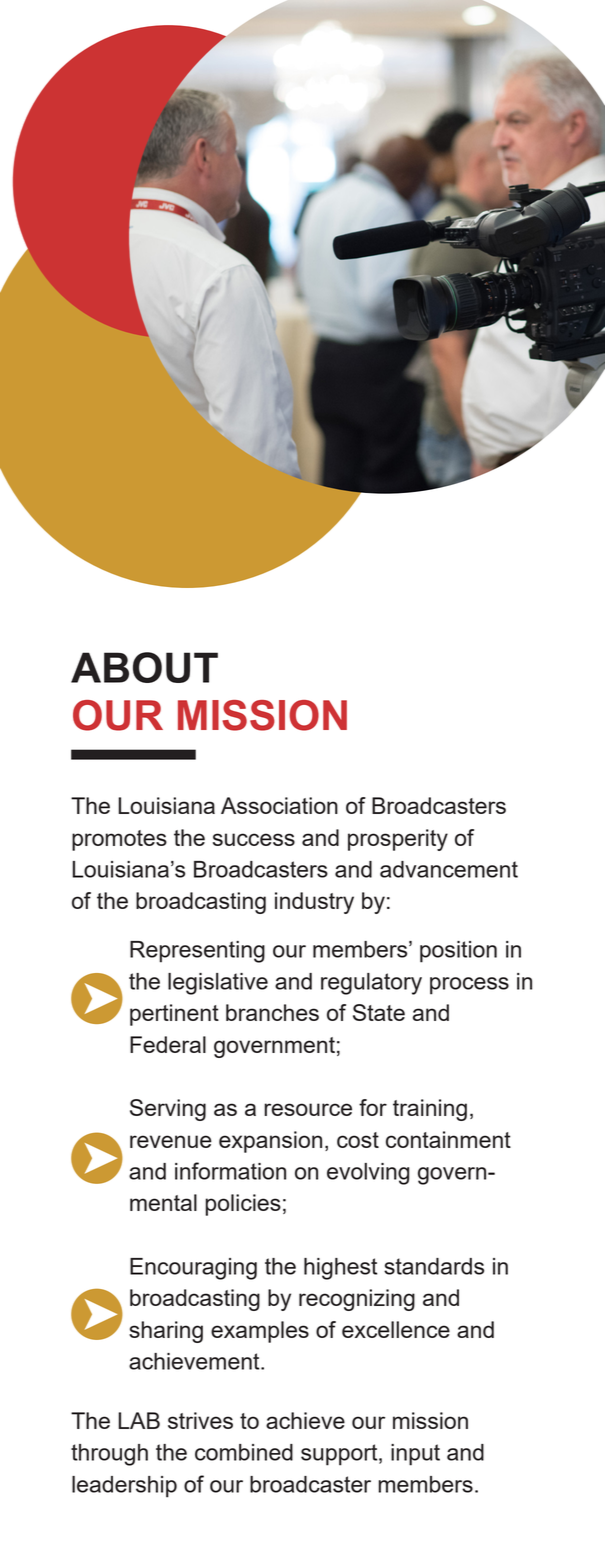 The height and width of the document is (1568, 605). What do you see at coordinates (197, 952) in the document?
I see `Representing` at bounding box center [197, 952].
